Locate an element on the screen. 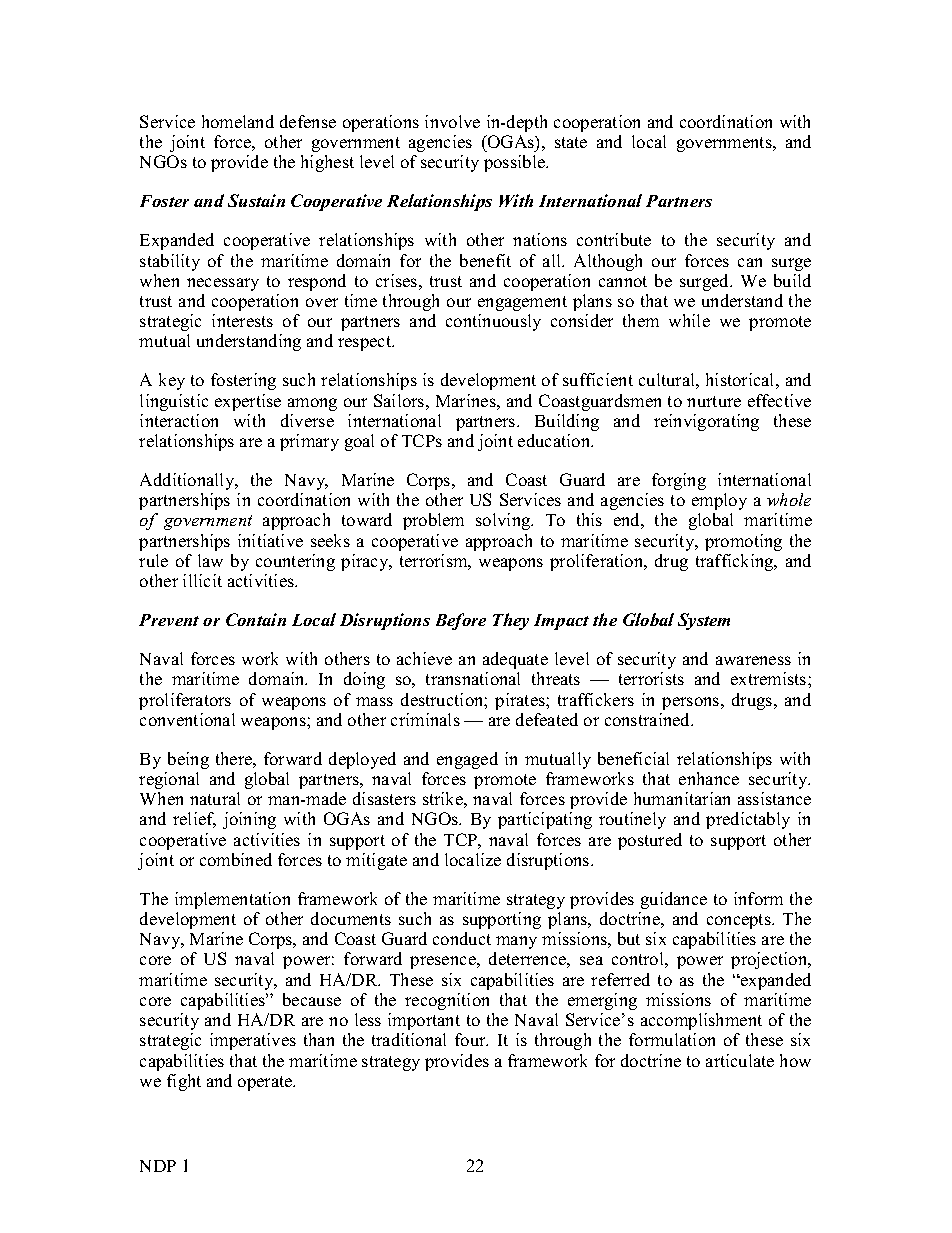 This screenshot has height=1233, width=952. four is located at coordinates (471, 1039).
